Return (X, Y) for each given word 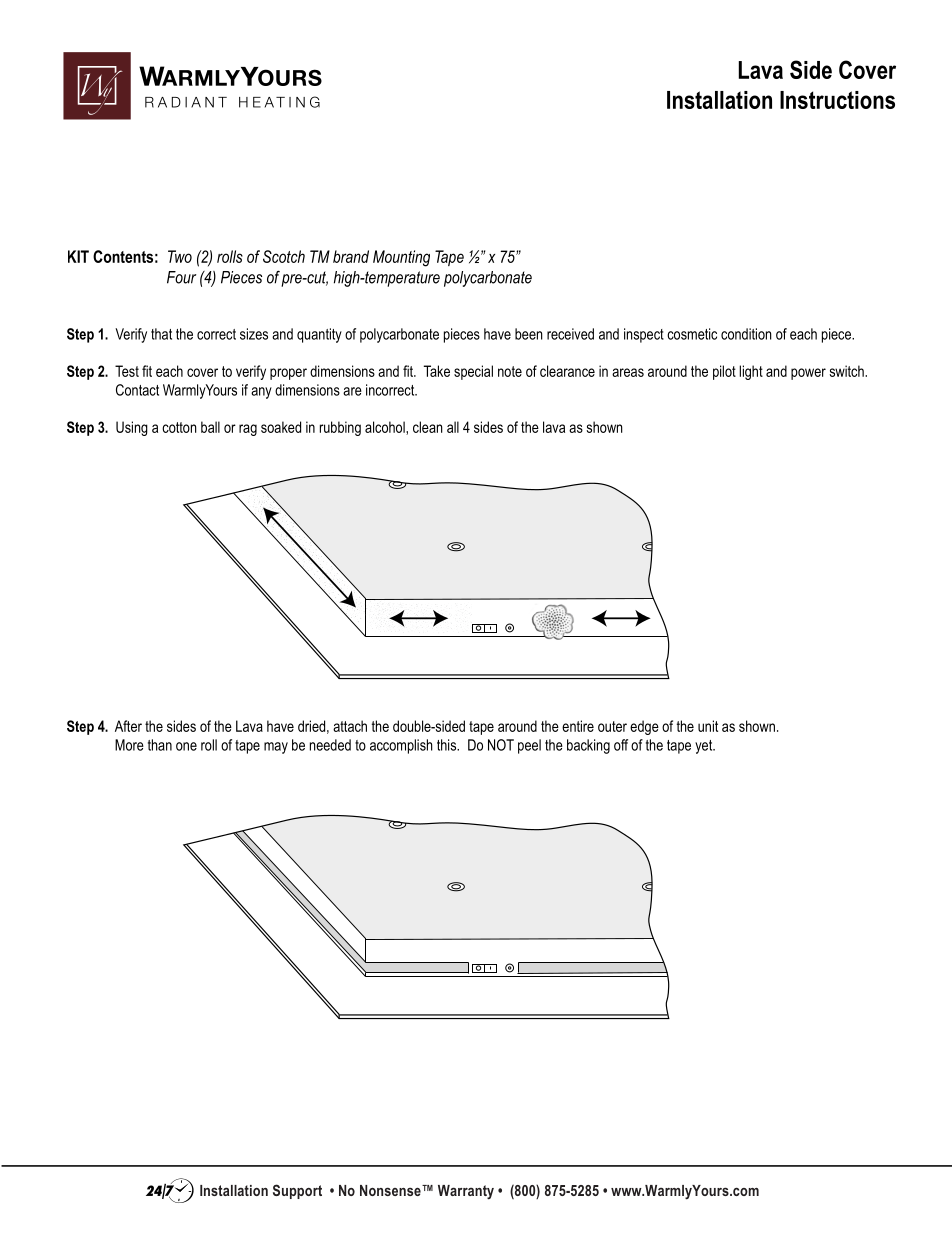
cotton (179, 427)
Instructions (837, 100)
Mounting (401, 258)
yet (705, 747)
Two (180, 256)
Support (297, 1191)
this (448, 745)
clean (428, 427)
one (186, 746)
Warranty (466, 1192)
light (751, 372)
